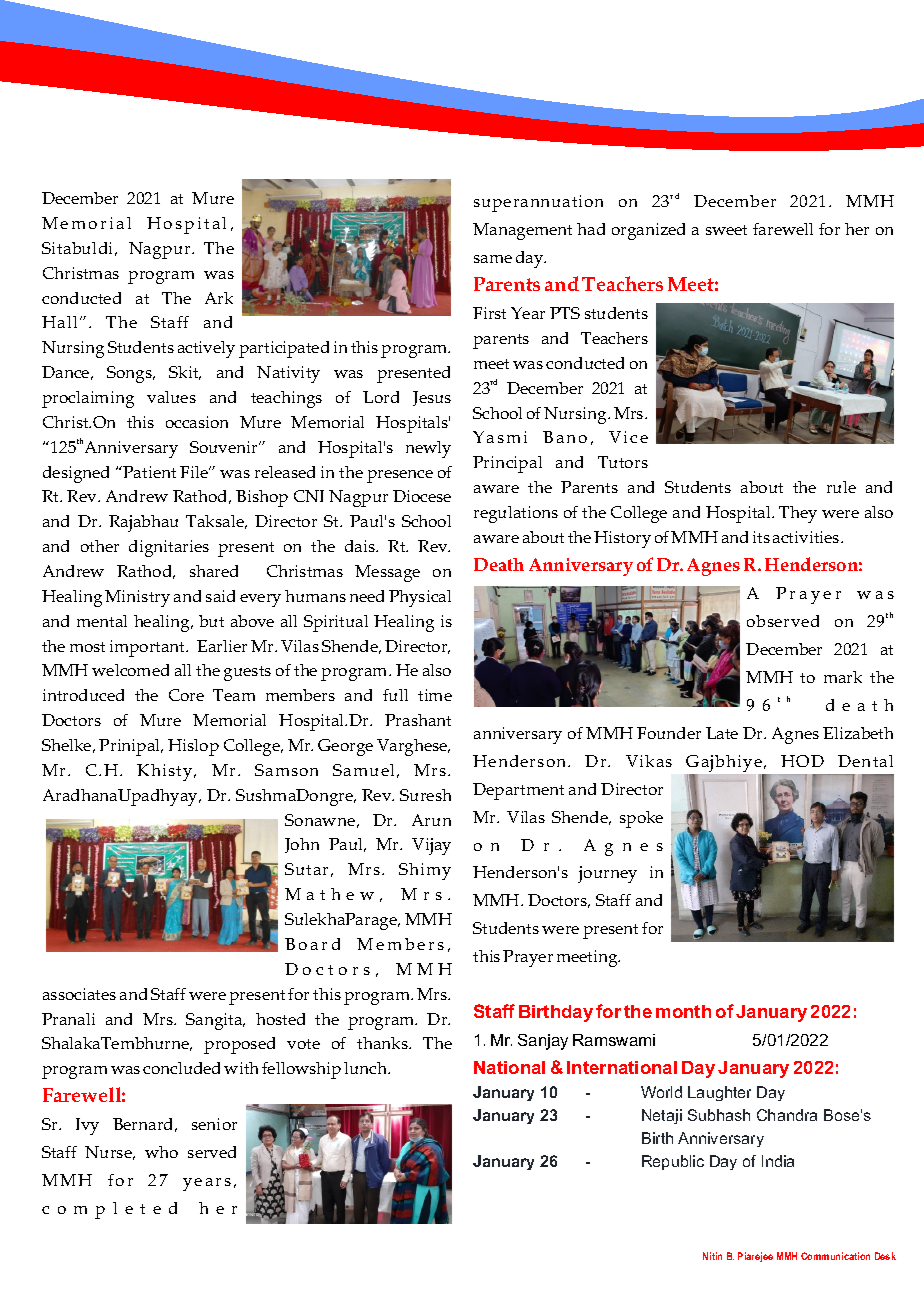 Image resolution: width=924 pixels, height=1308 pixels. I want to click on Principal, so click(507, 464).
